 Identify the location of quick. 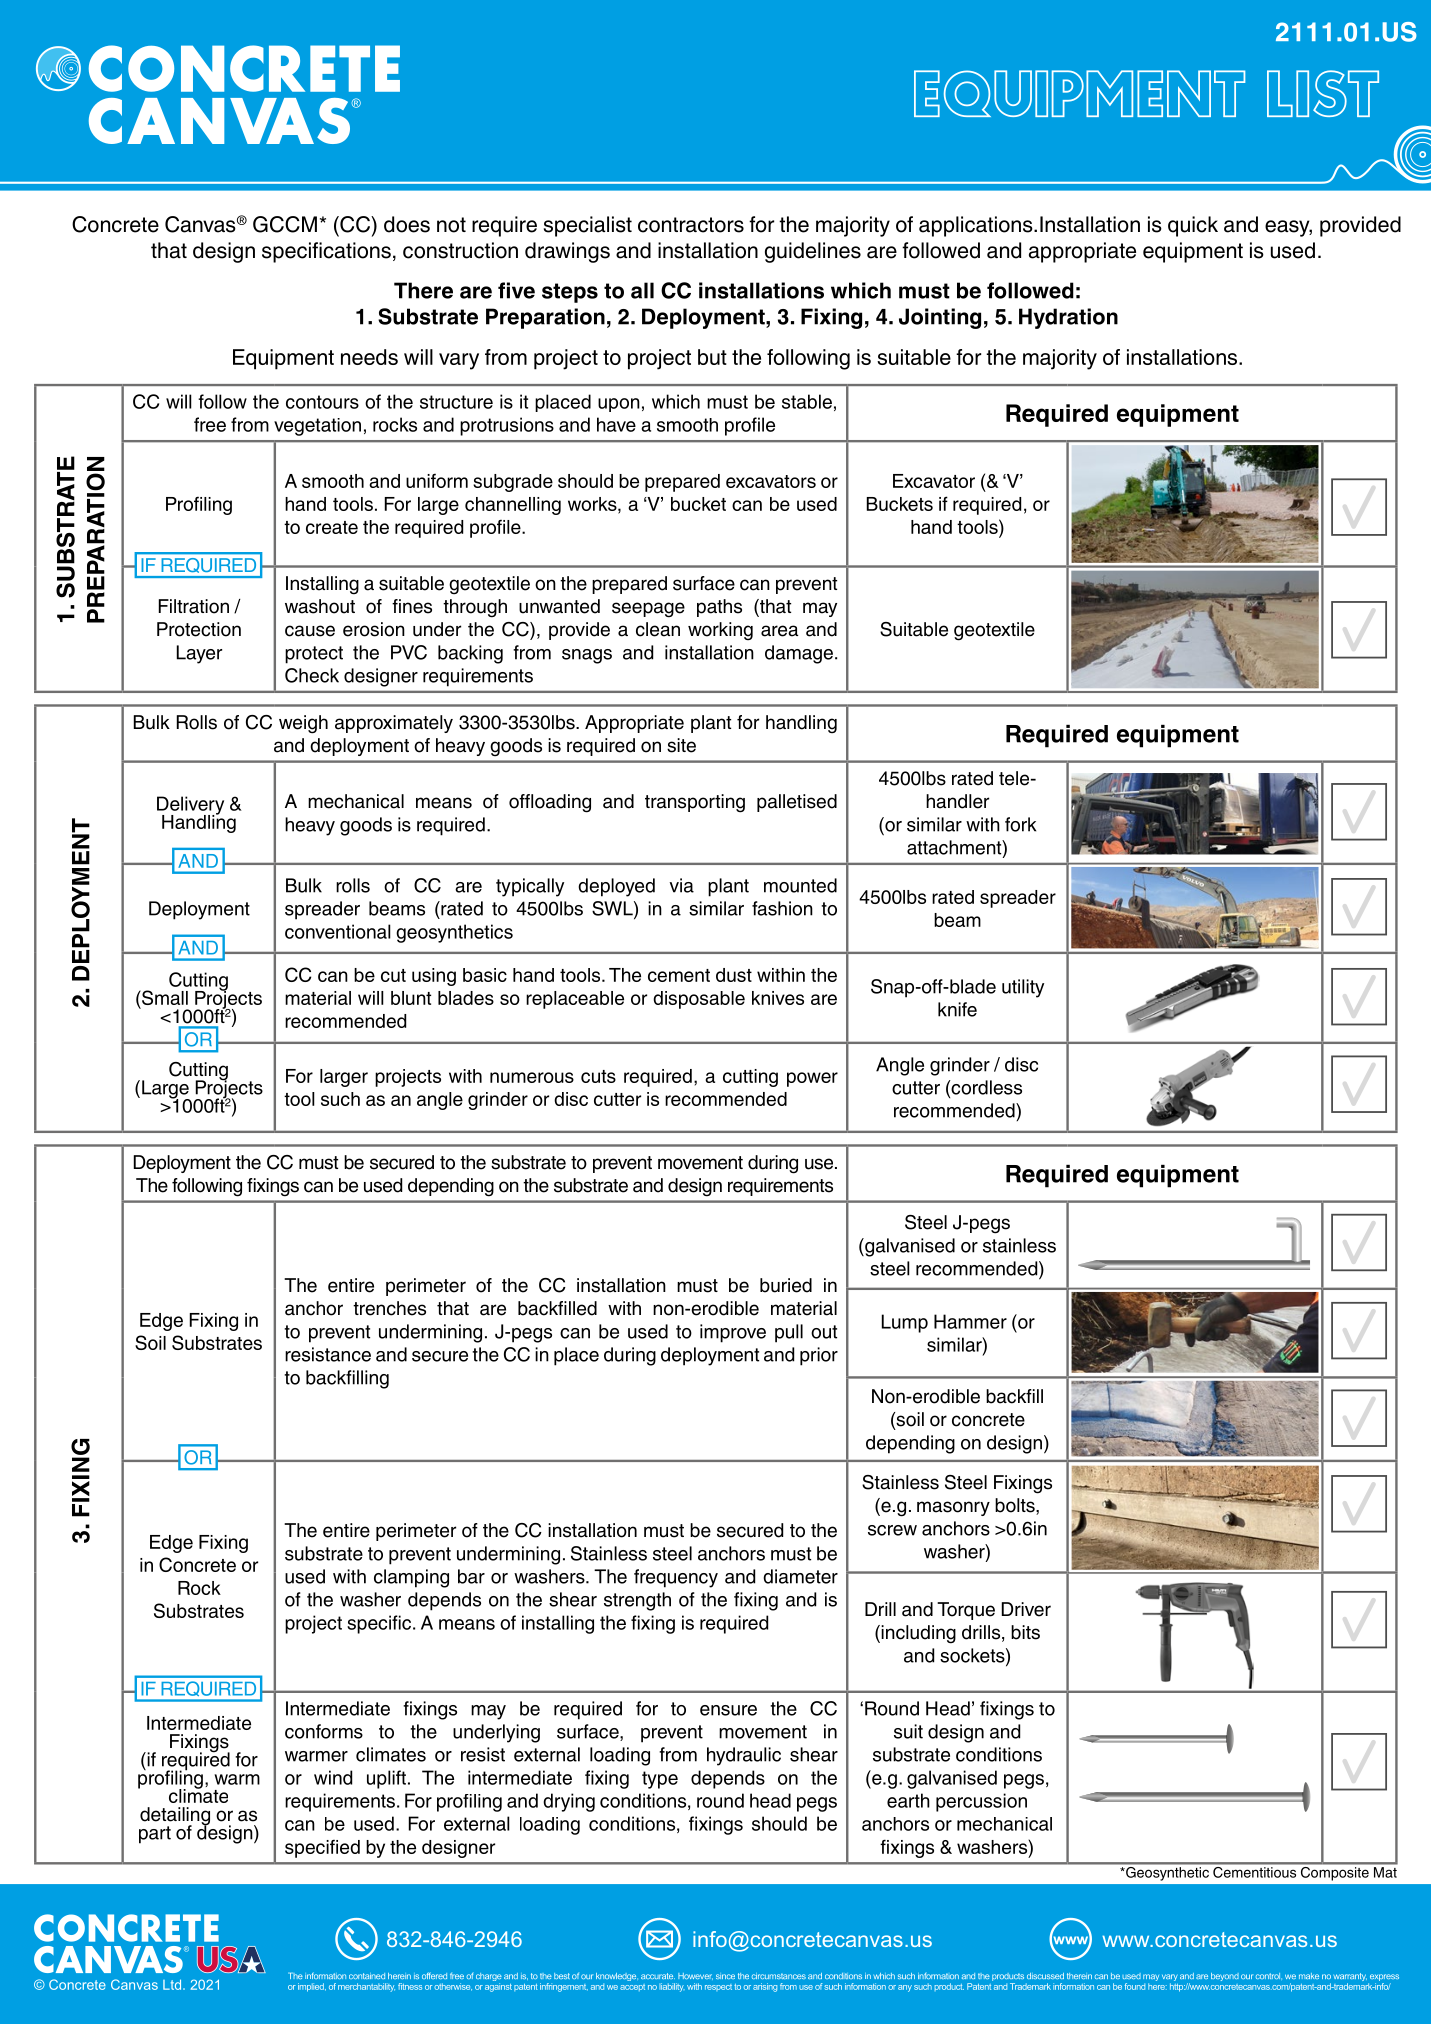
(1193, 226).
